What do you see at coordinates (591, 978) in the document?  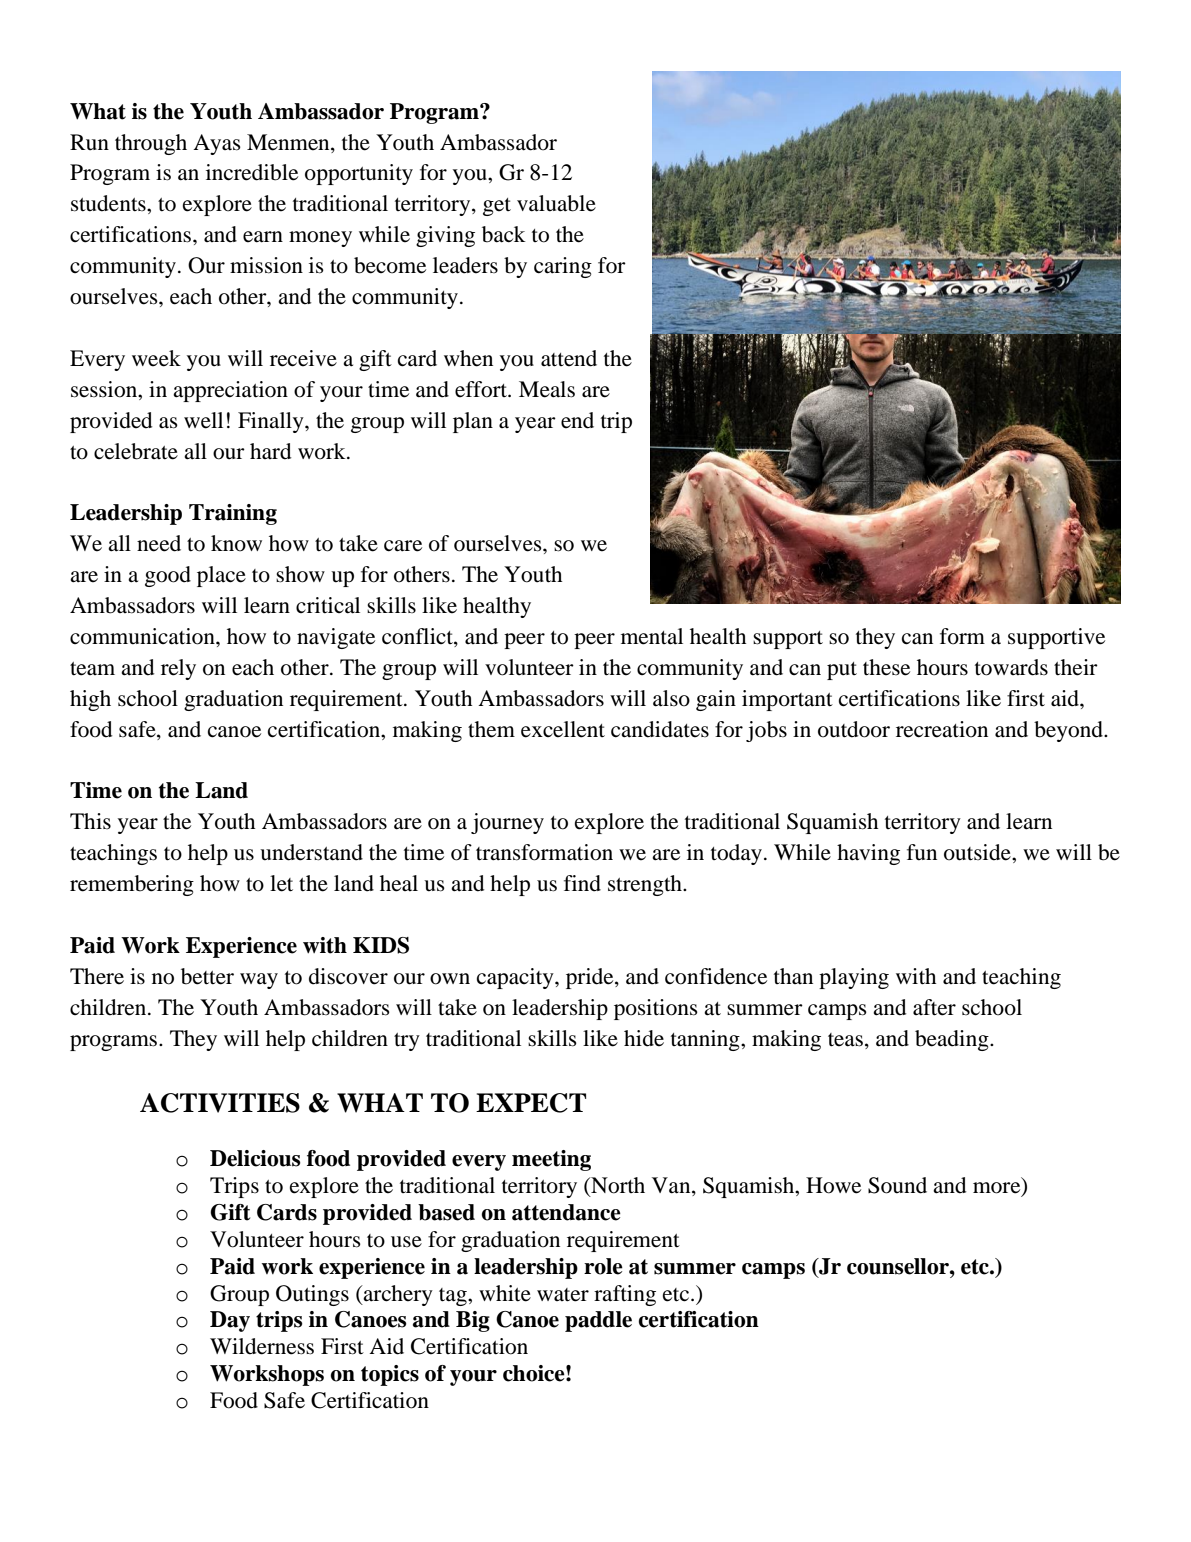 I see `pride` at bounding box center [591, 978].
